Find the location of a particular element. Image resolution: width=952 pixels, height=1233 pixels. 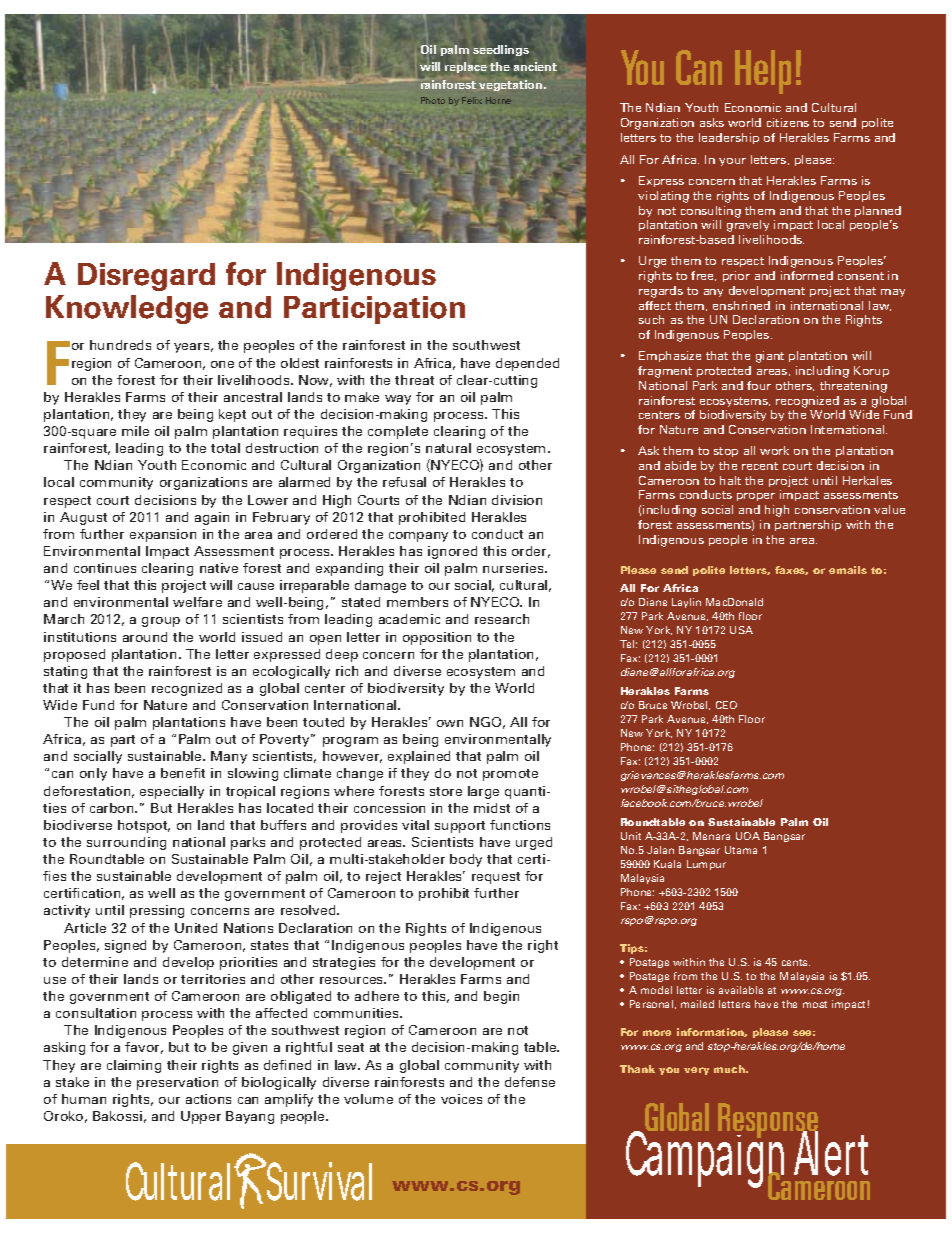

research is located at coordinates (502, 619).
